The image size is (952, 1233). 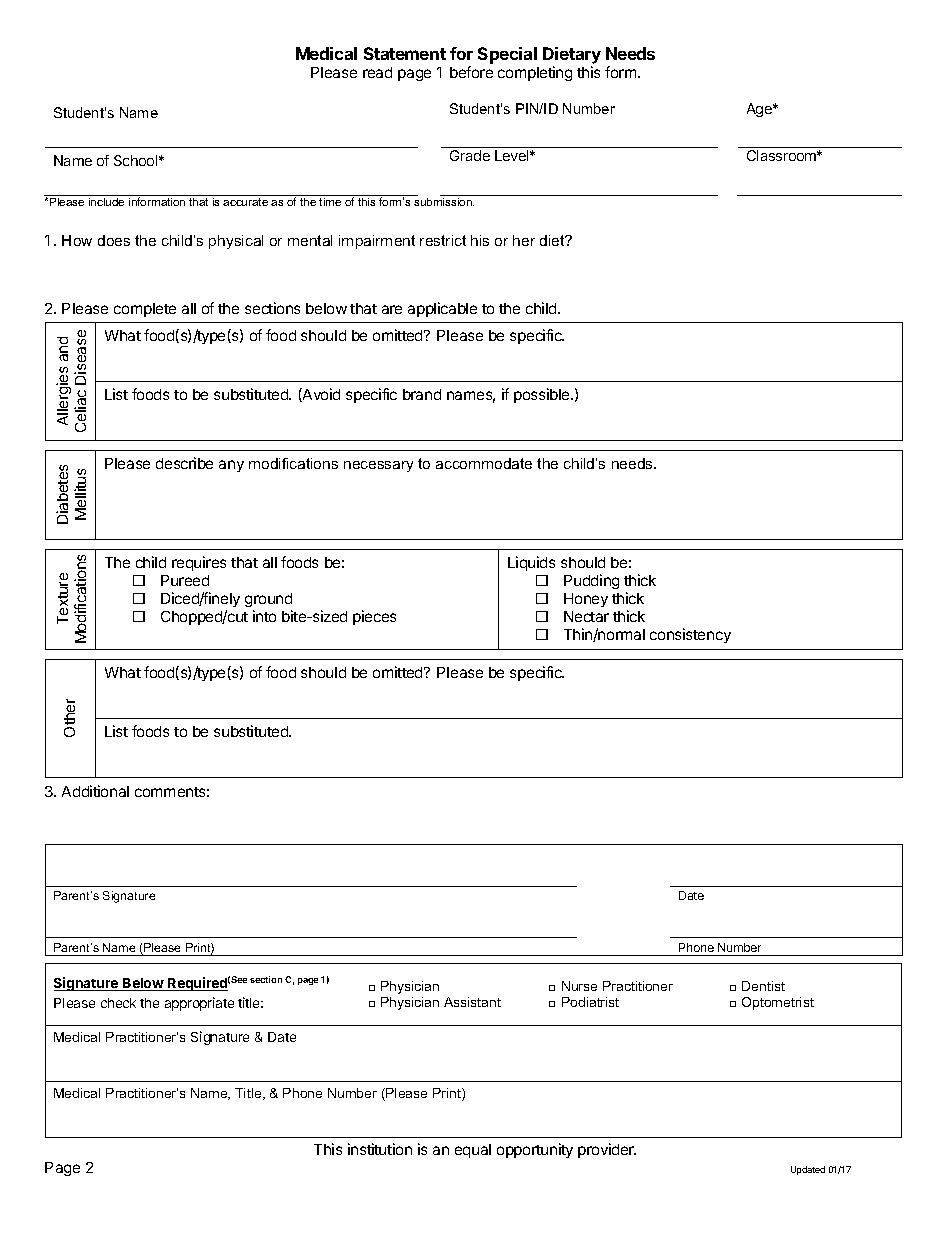 I want to click on completing, so click(x=535, y=73).
